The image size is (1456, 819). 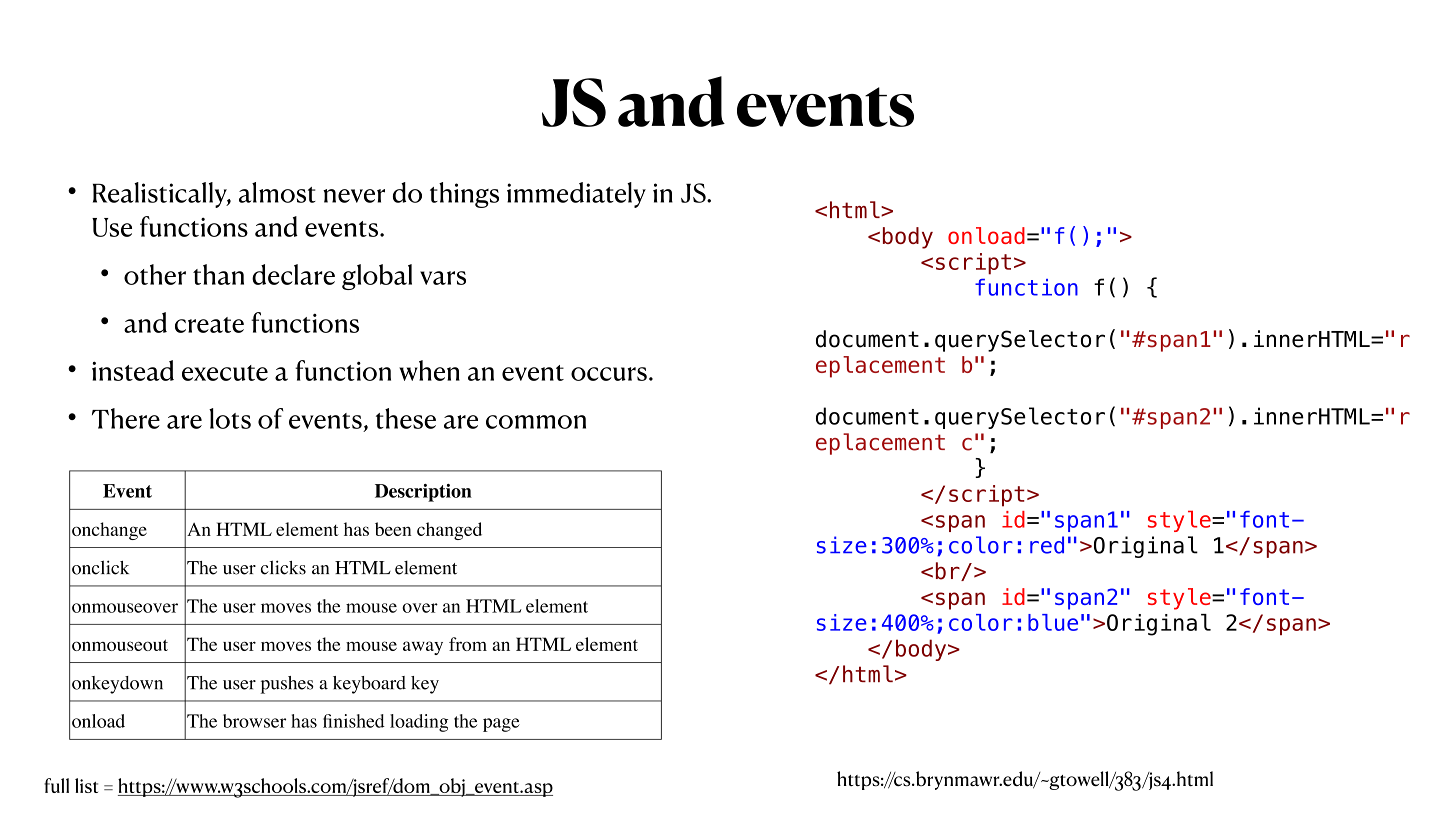 What do you see at coordinates (254, 721) in the image?
I see `browser` at bounding box center [254, 721].
